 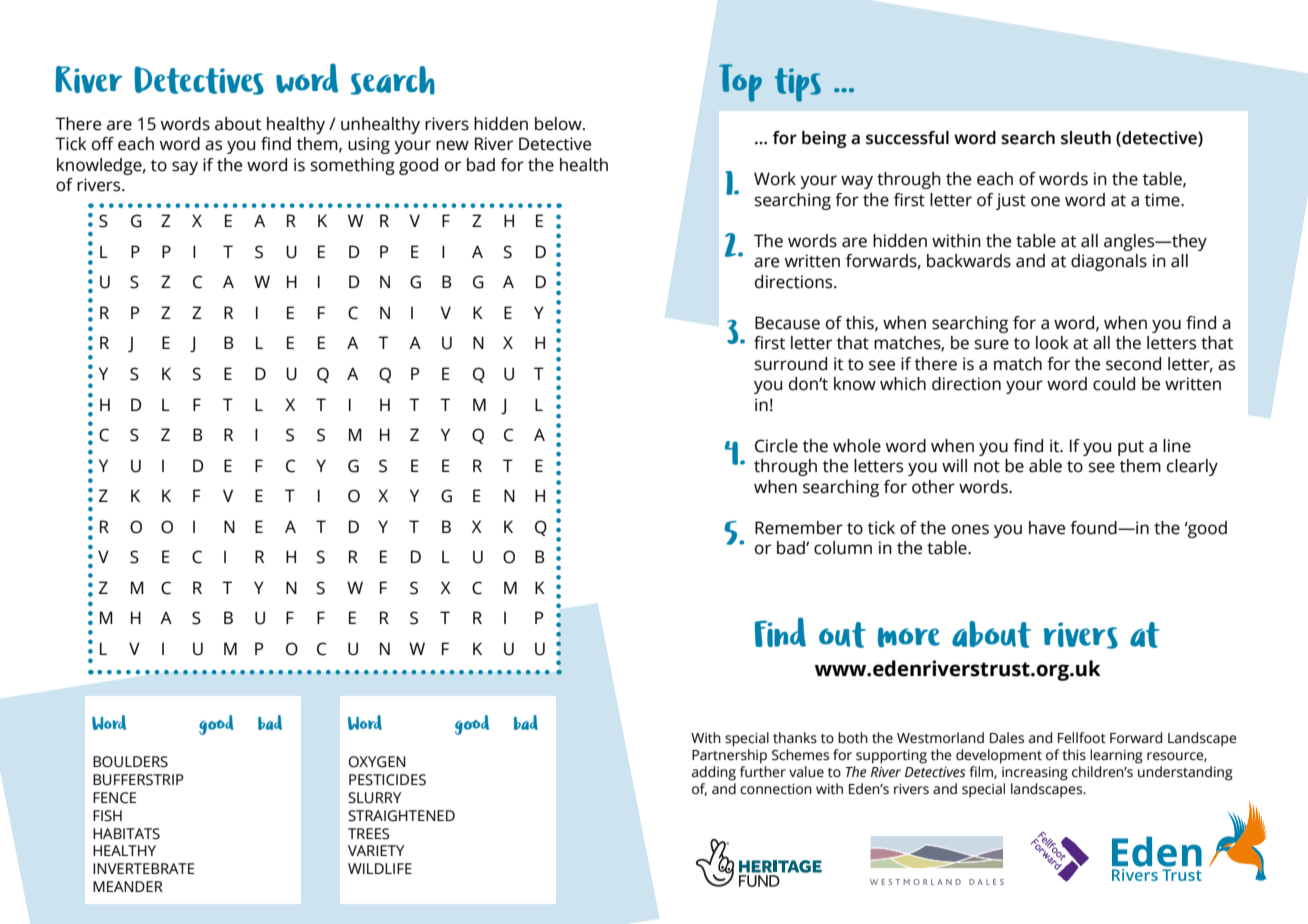 What do you see at coordinates (776, 789) in the document?
I see `connection` at bounding box center [776, 789].
